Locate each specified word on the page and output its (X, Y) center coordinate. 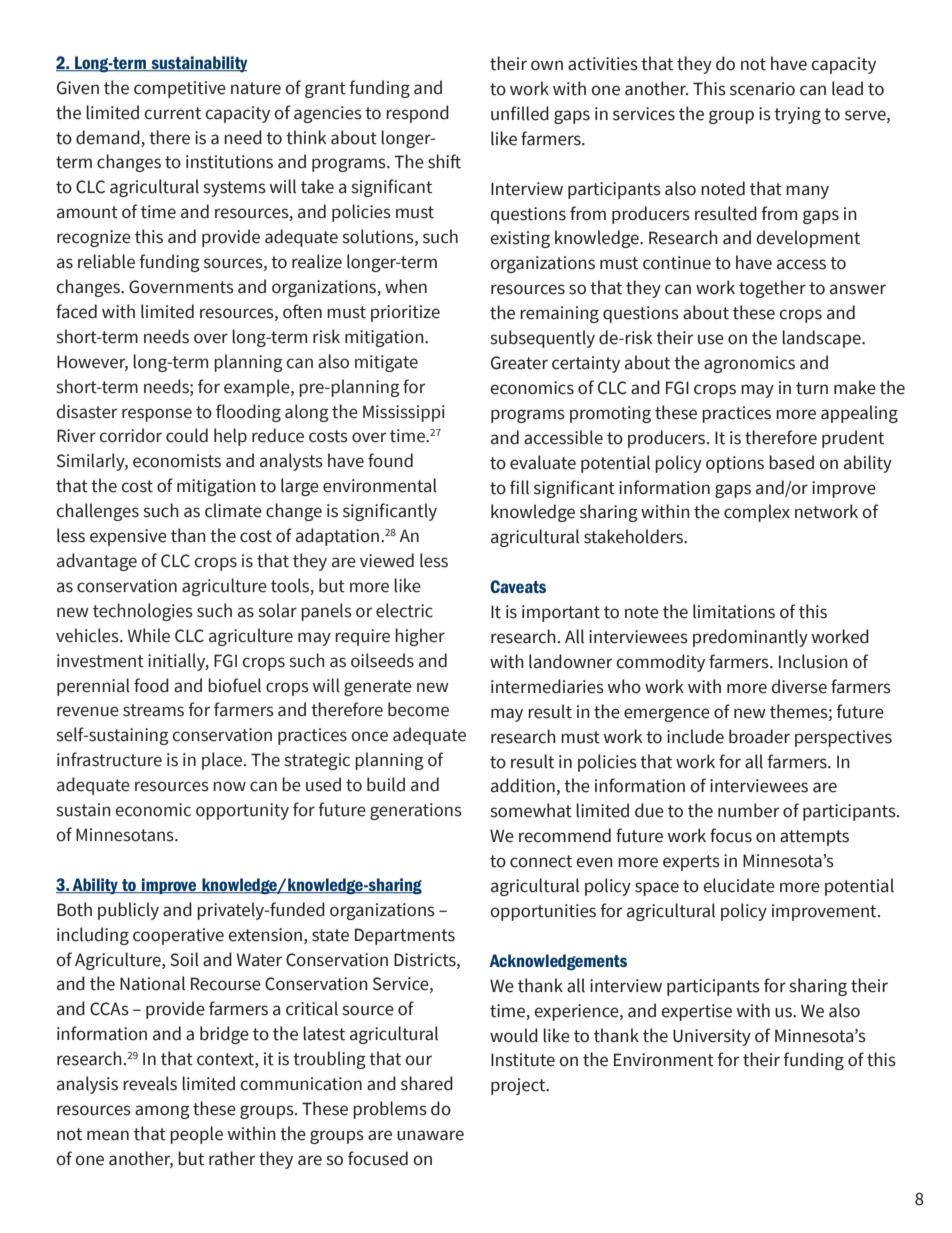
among (162, 1112)
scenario (762, 89)
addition (523, 785)
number (748, 810)
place (222, 761)
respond (417, 114)
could (187, 435)
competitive (180, 89)
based (791, 462)
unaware (430, 1135)
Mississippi (404, 413)
